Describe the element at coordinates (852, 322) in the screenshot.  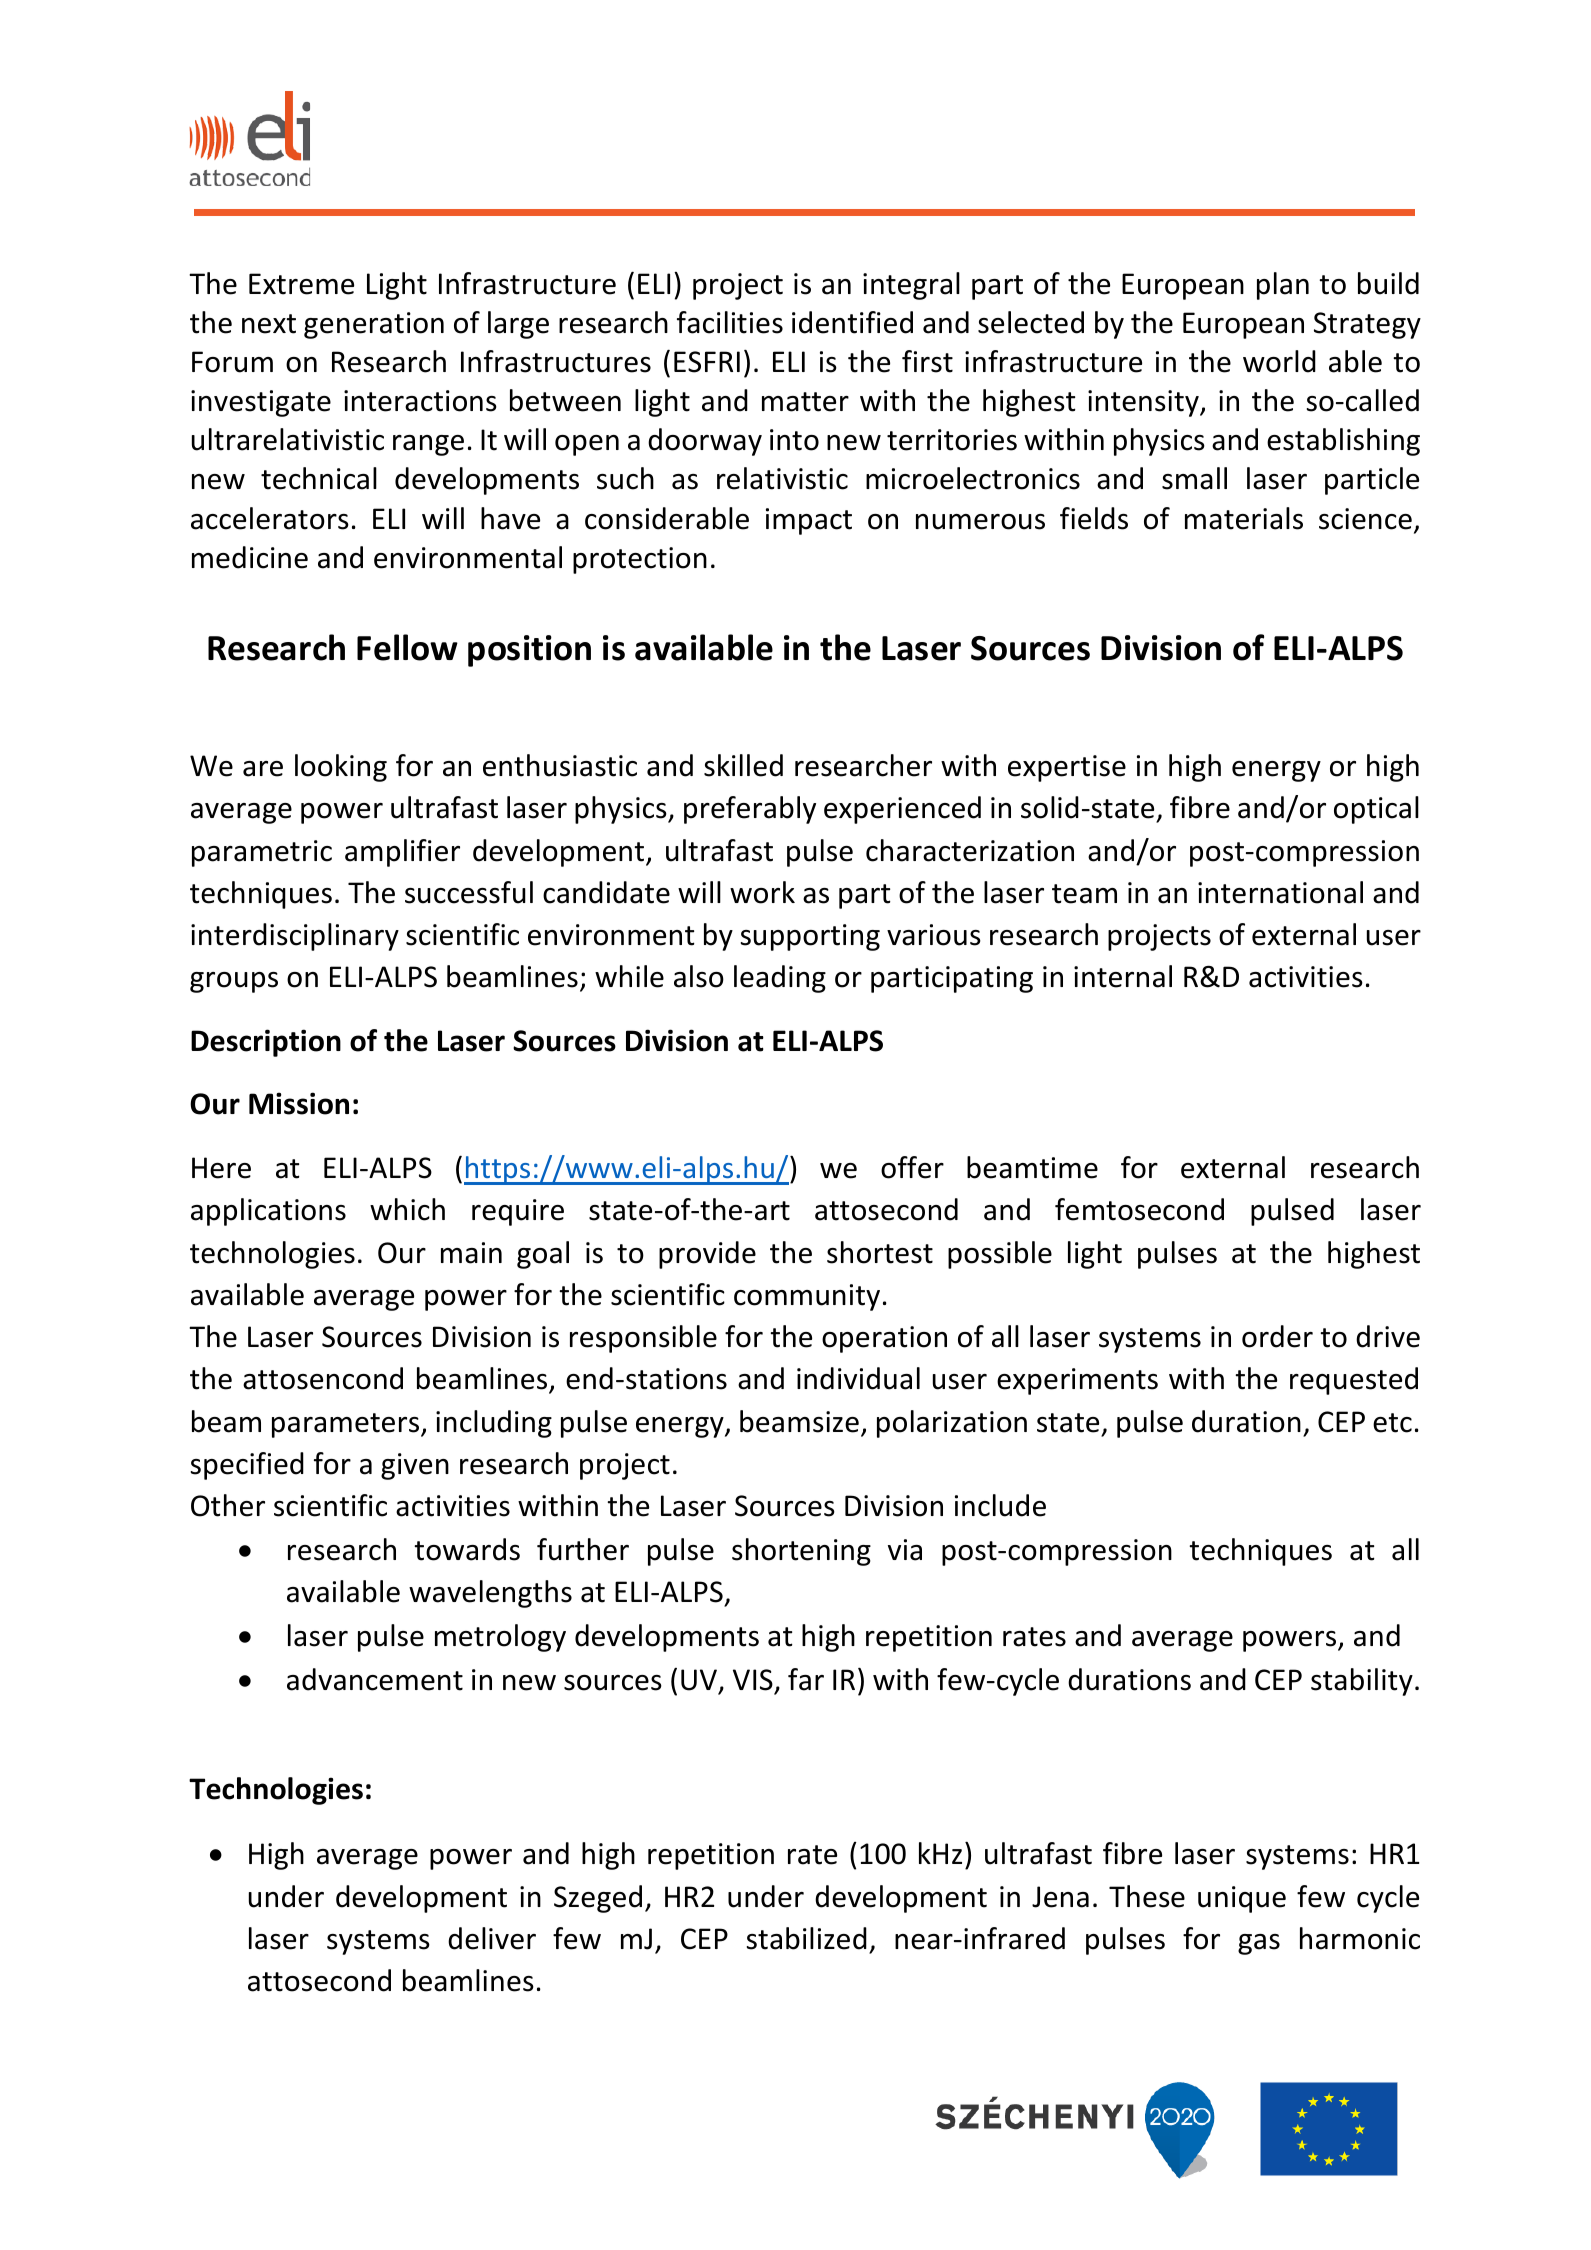
I see `identified` at that location.
